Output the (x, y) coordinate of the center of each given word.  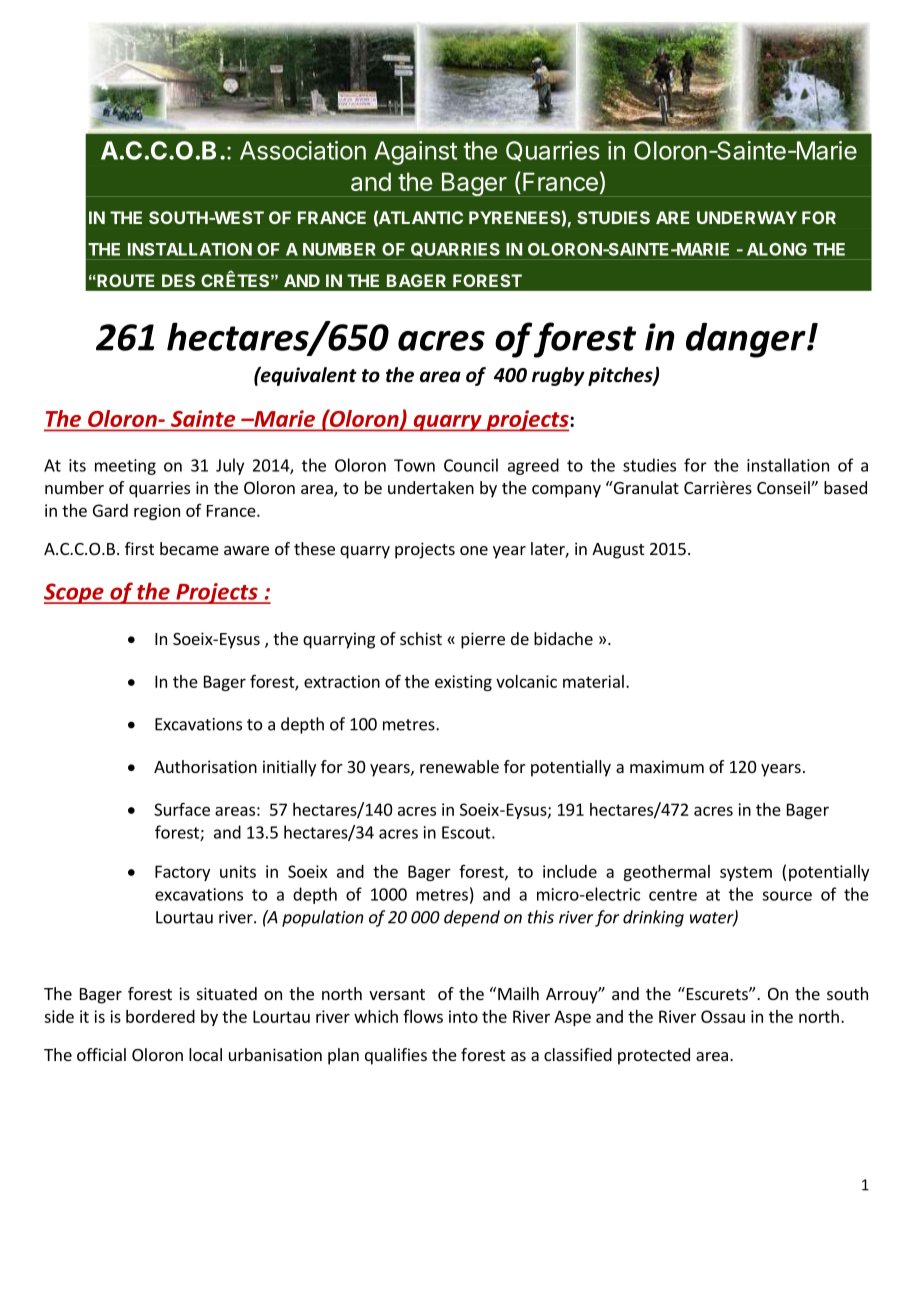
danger (747, 340)
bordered (160, 1016)
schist (421, 638)
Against (415, 153)
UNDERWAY (747, 217)
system (746, 873)
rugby (558, 376)
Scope (75, 593)
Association (303, 150)
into (463, 1016)
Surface (182, 809)
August (618, 551)
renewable (459, 766)
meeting (125, 467)
